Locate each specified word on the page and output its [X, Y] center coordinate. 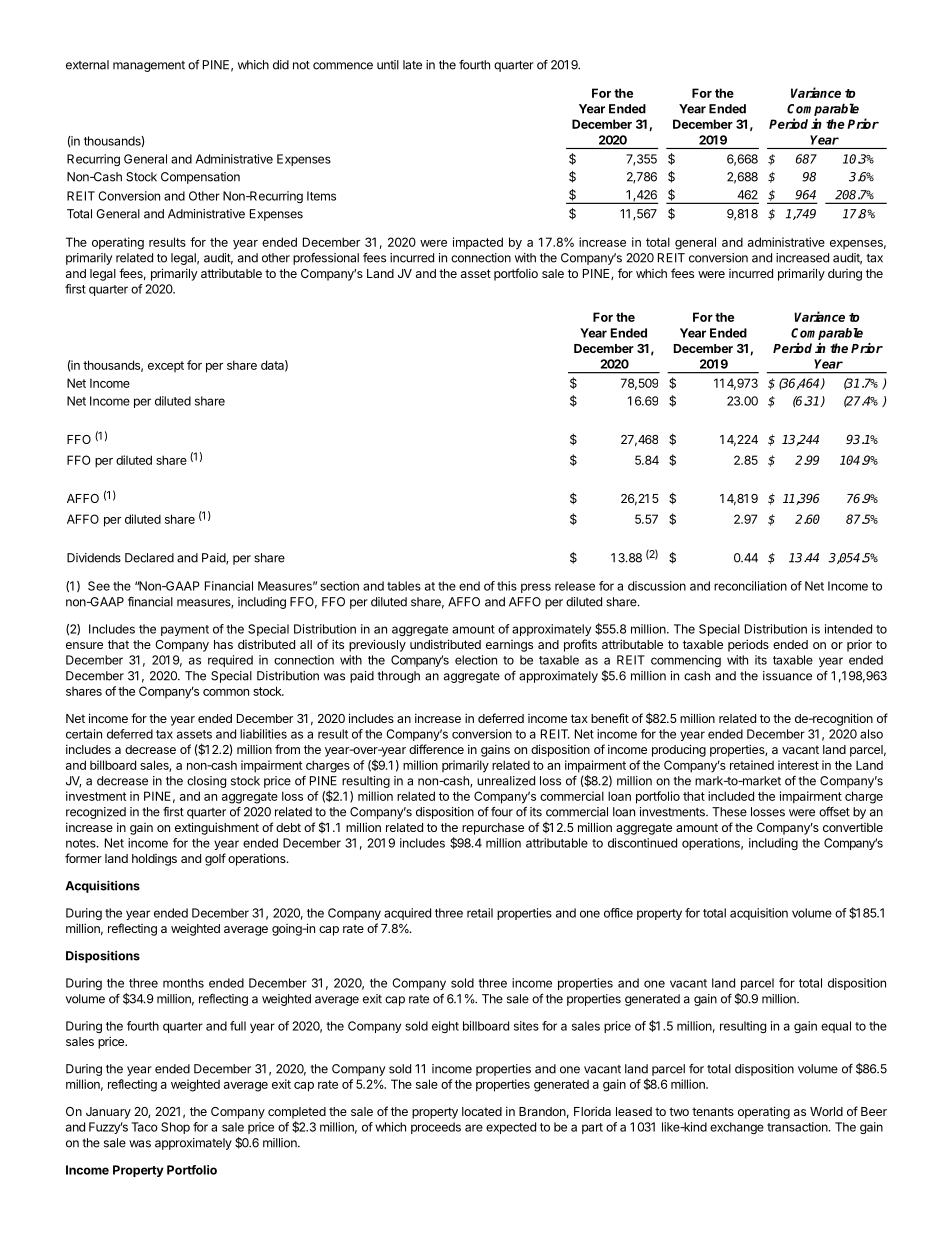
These [729, 812]
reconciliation [750, 586]
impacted [478, 243]
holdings [154, 860]
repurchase [493, 829]
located [482, 1111]
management [149, 66]
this [507, 586]
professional [326, 259]
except [166, 366]
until [388, 65]
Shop [175, 1128]
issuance [787, 676]
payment [185, 630]
